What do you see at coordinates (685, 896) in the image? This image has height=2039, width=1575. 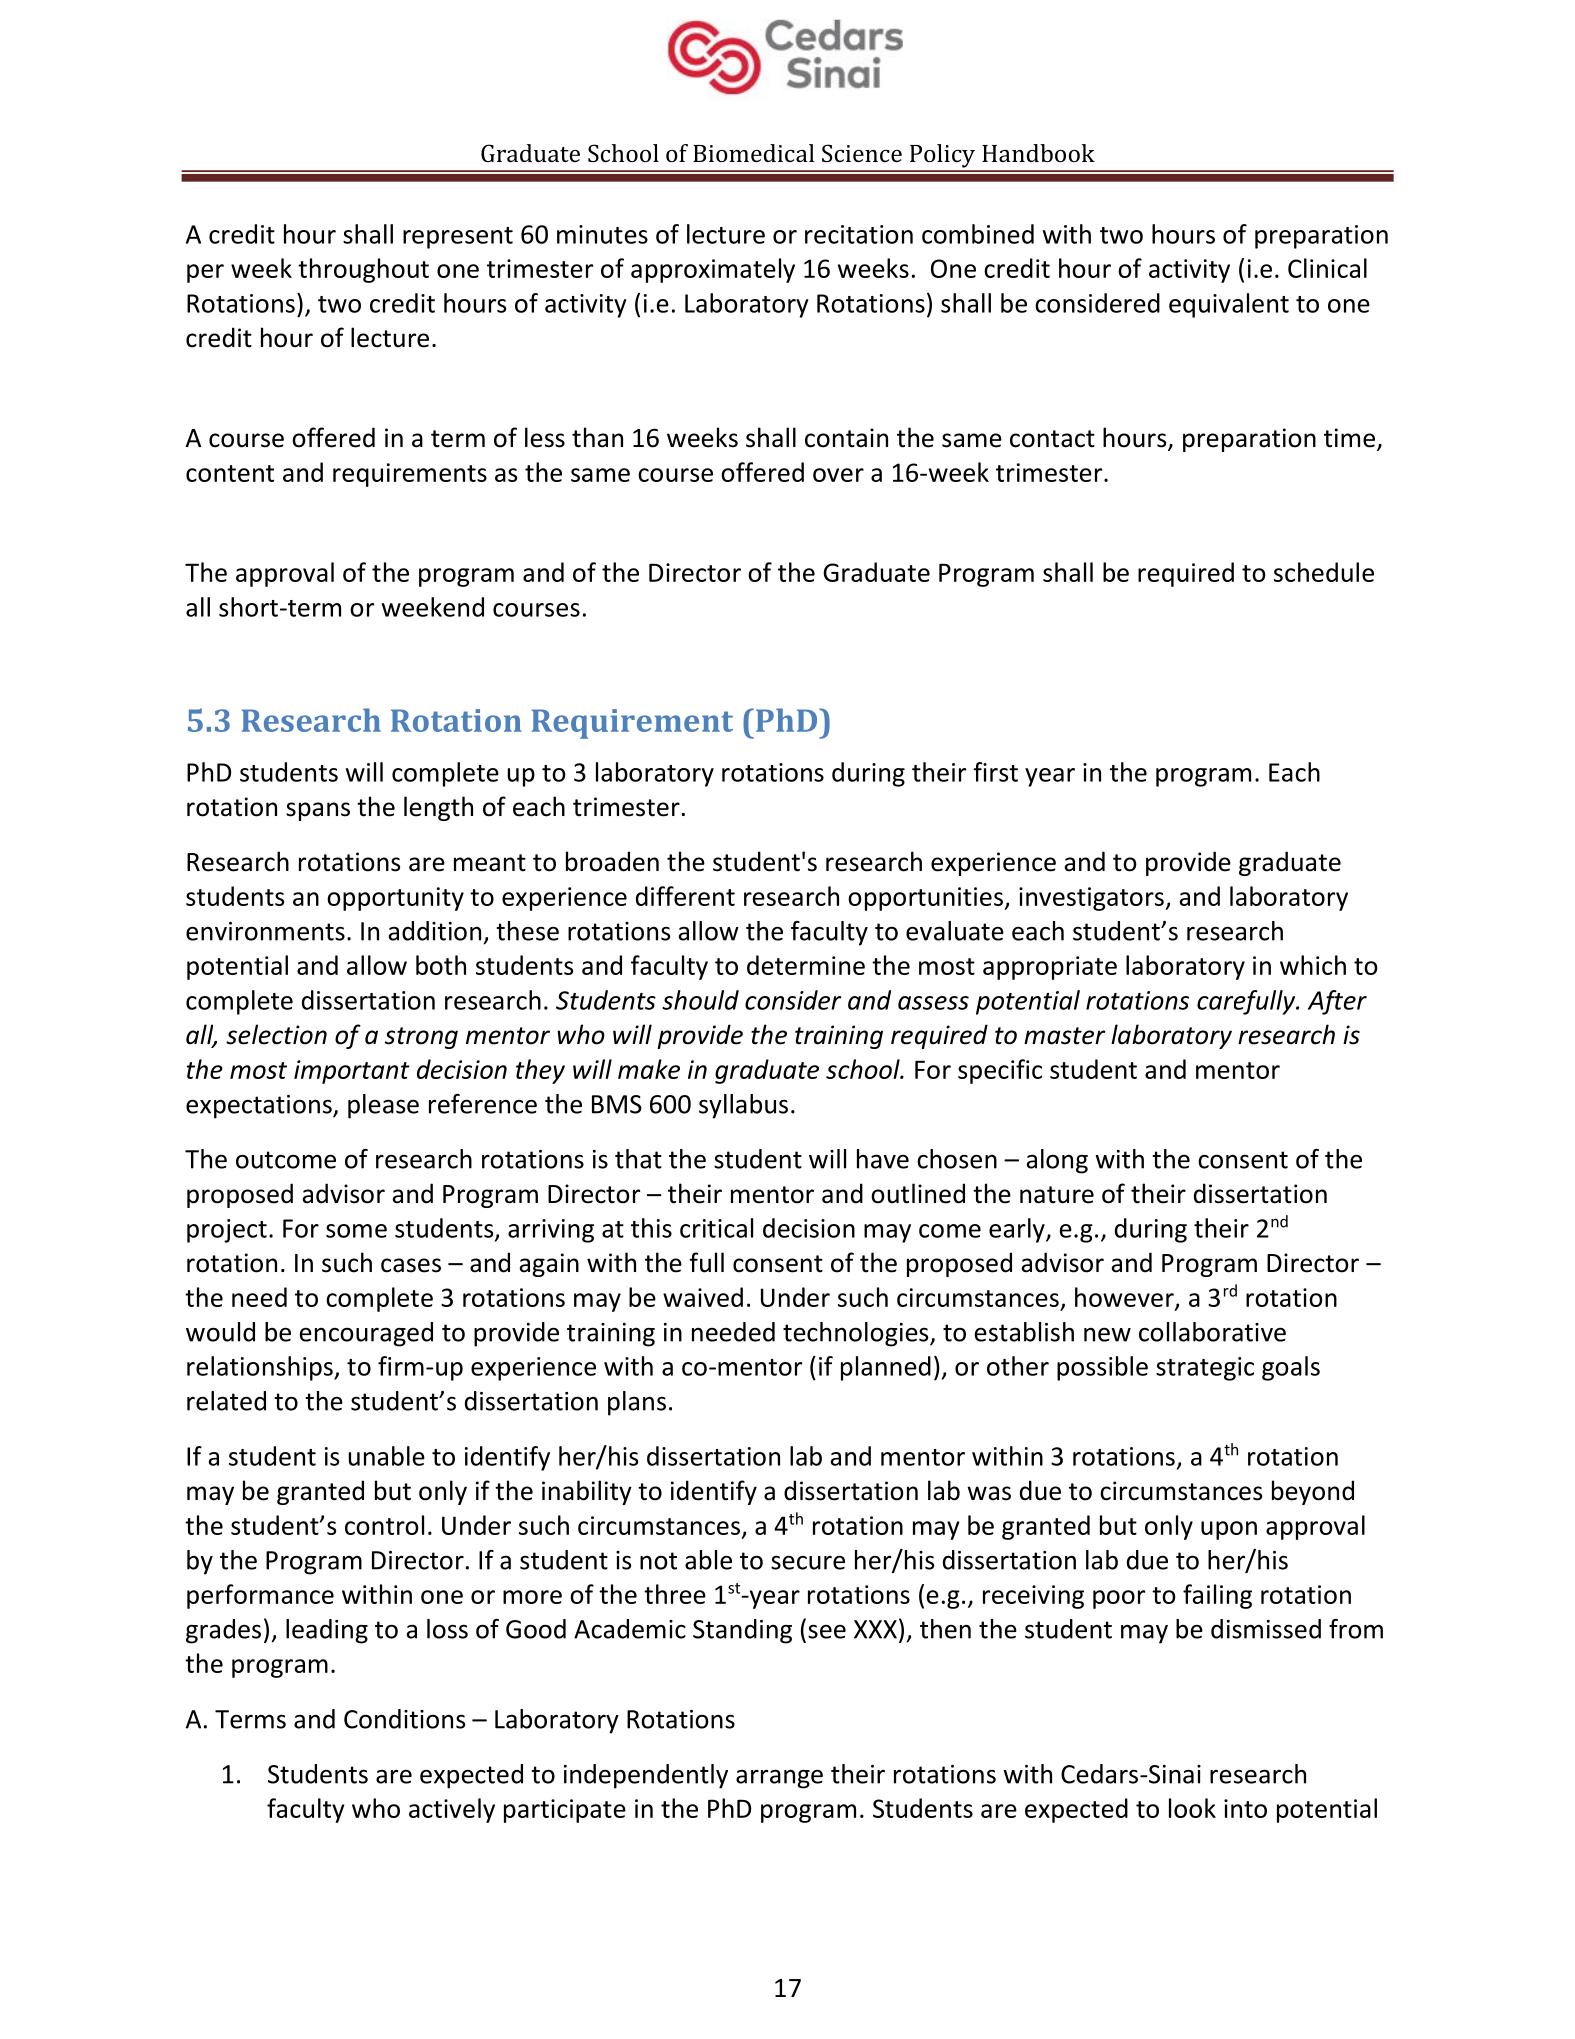 I see `different` at bounding box center [685, 896].
